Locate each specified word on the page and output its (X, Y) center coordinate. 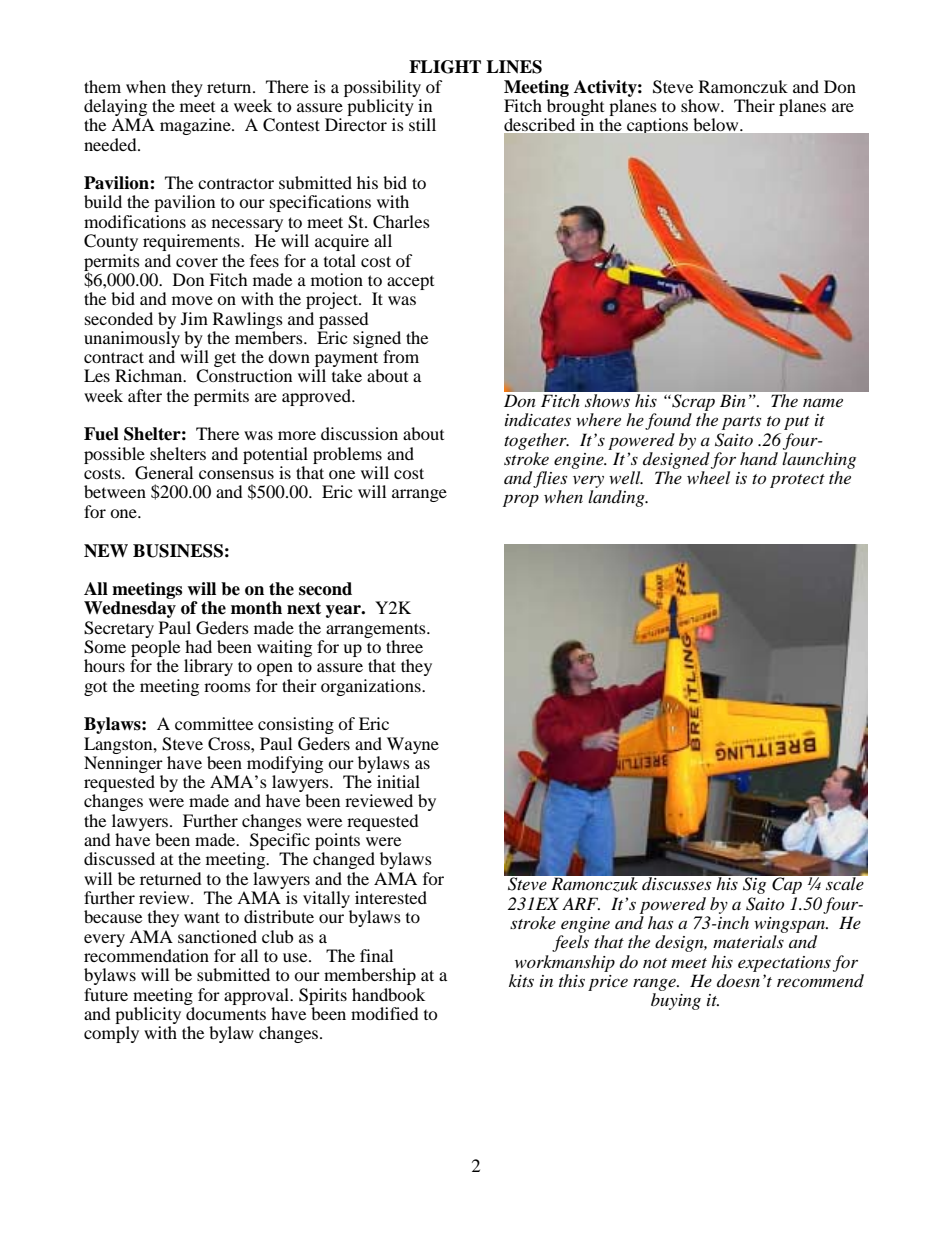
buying (676, 1001)
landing (617, 498)
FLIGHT (445, 67)
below (717, 124)
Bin (732, 401)
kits (521, 980)
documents (226, 1013)
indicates (538, 420)
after (145, 395)
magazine (196, 126)
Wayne (413, 745)
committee (214, 723)
